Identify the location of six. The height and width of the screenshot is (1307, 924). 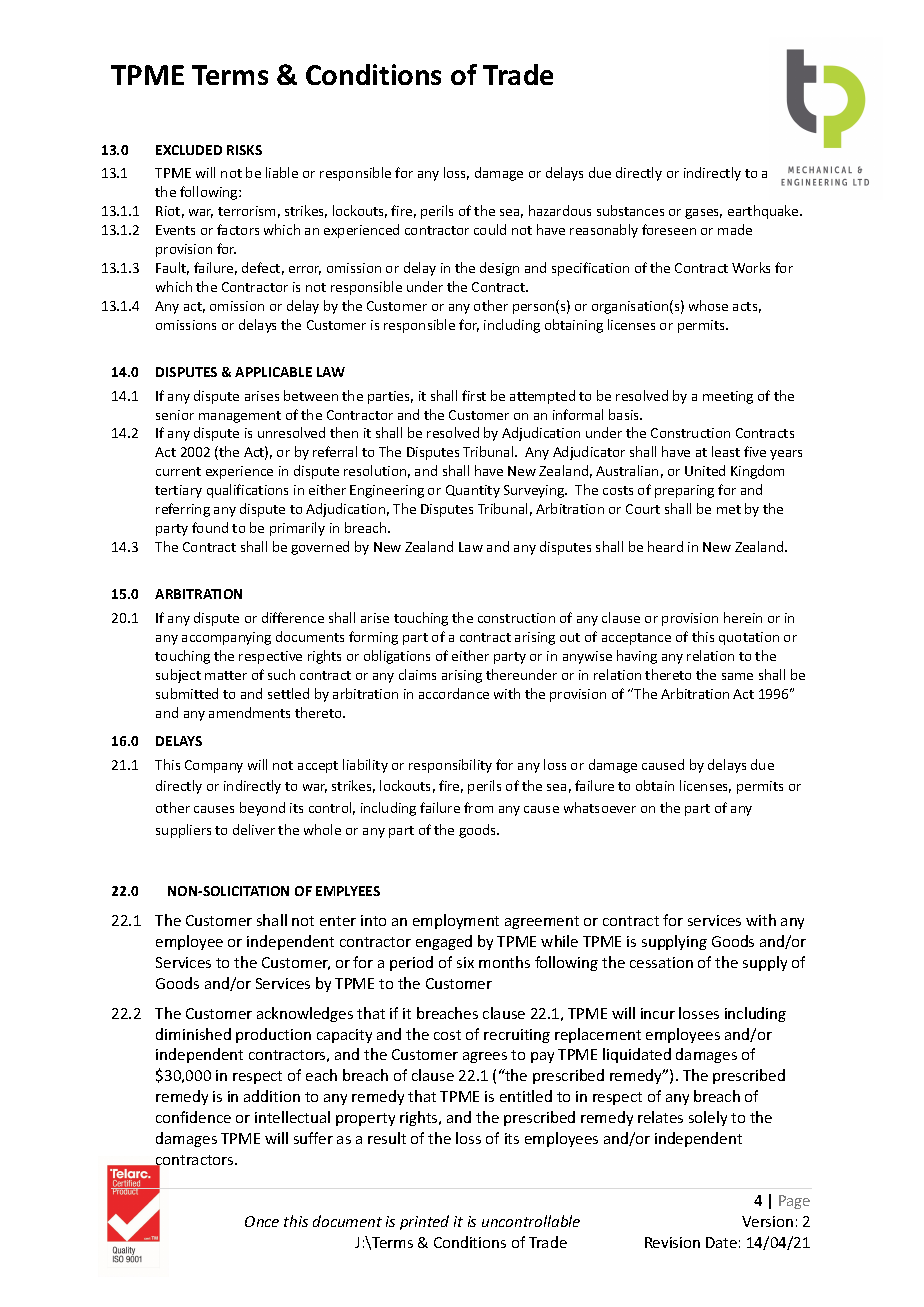
(465, 962).
